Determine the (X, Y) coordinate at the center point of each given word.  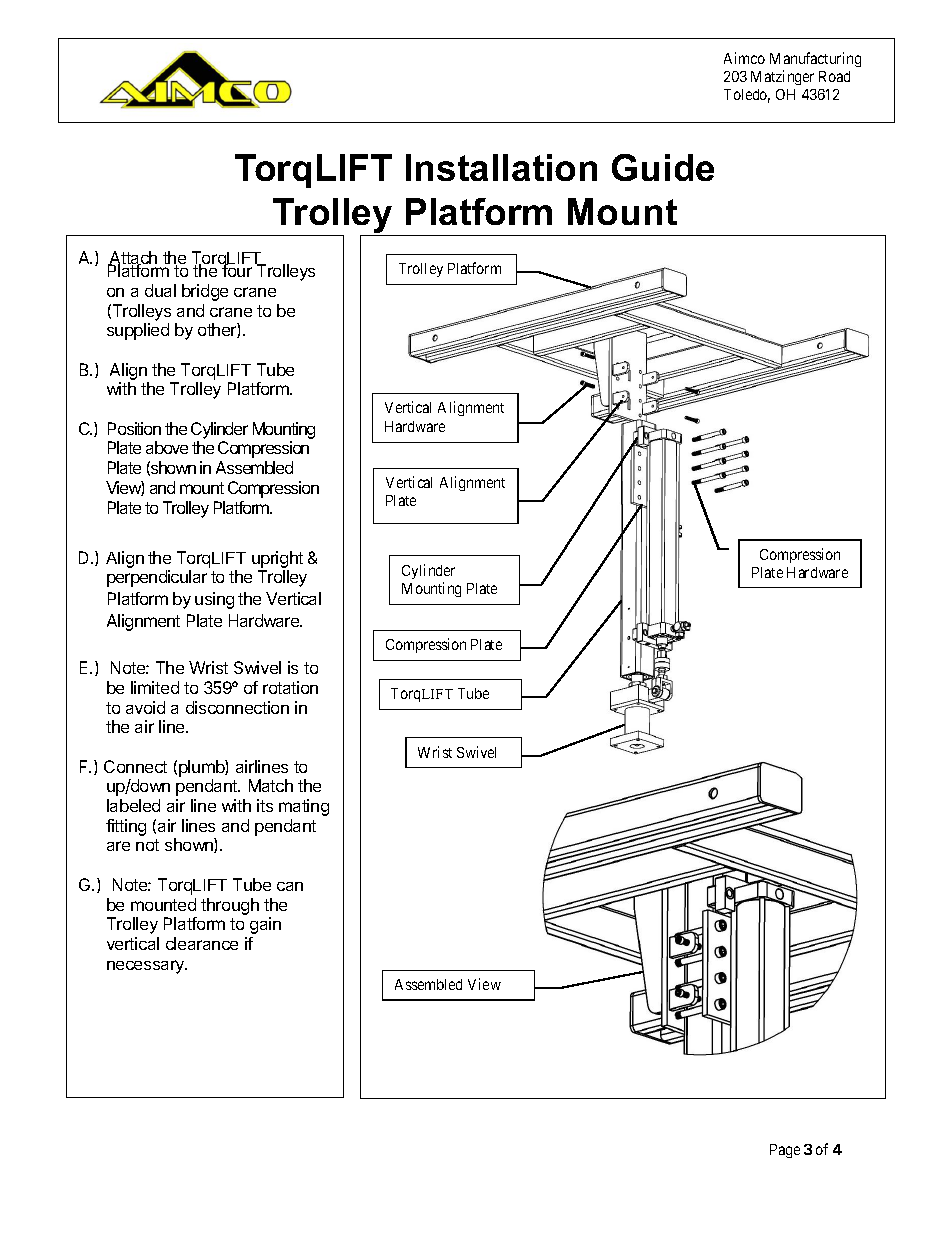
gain (265, 925)
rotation (290, 687)
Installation (501, 167)
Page (785, 1151)
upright (277, 561)
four (236, 270)
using (214, 600)
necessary (147, 967)
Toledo (747, 96)
